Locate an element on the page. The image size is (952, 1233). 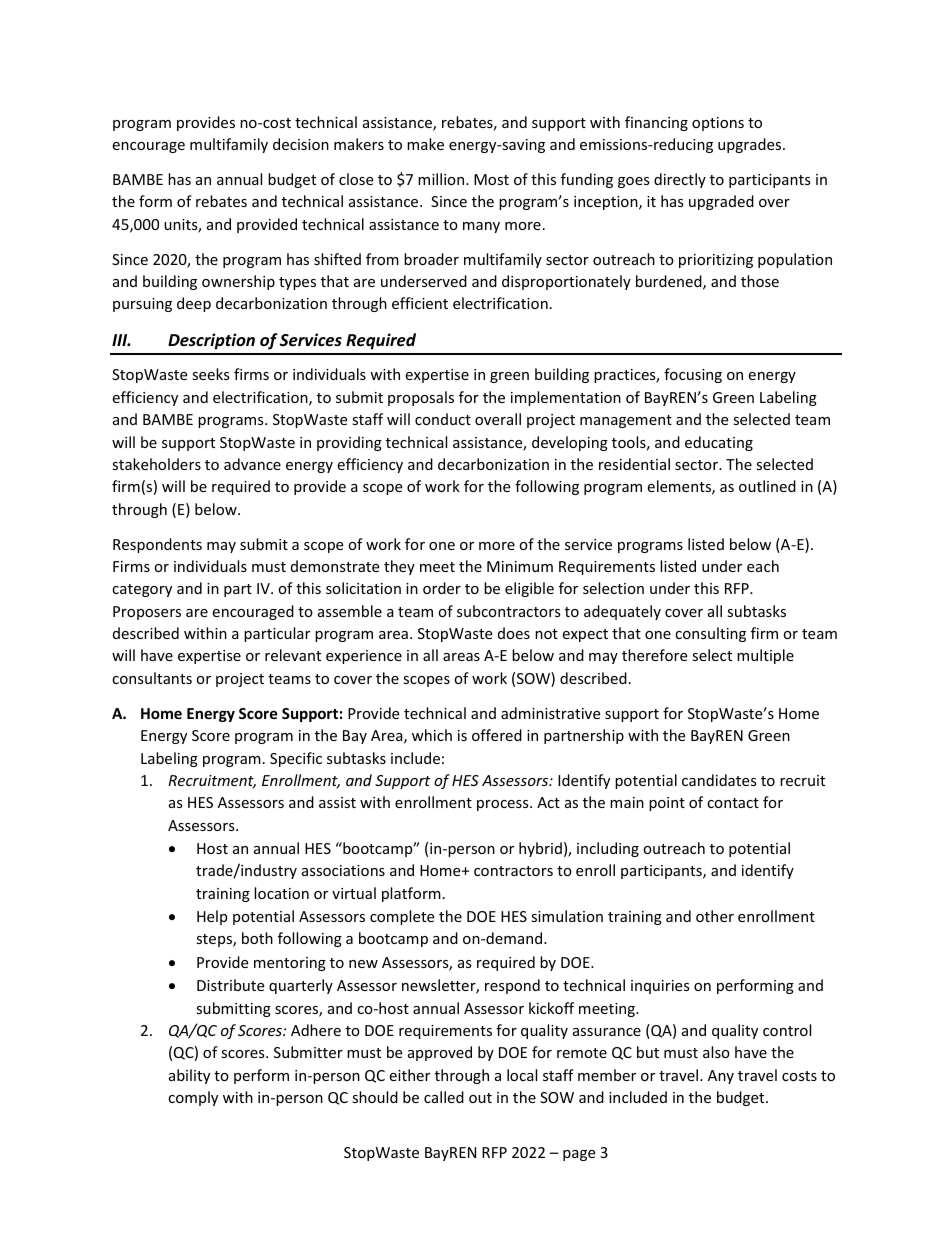
comply is located at coordinates (193, 1098).
